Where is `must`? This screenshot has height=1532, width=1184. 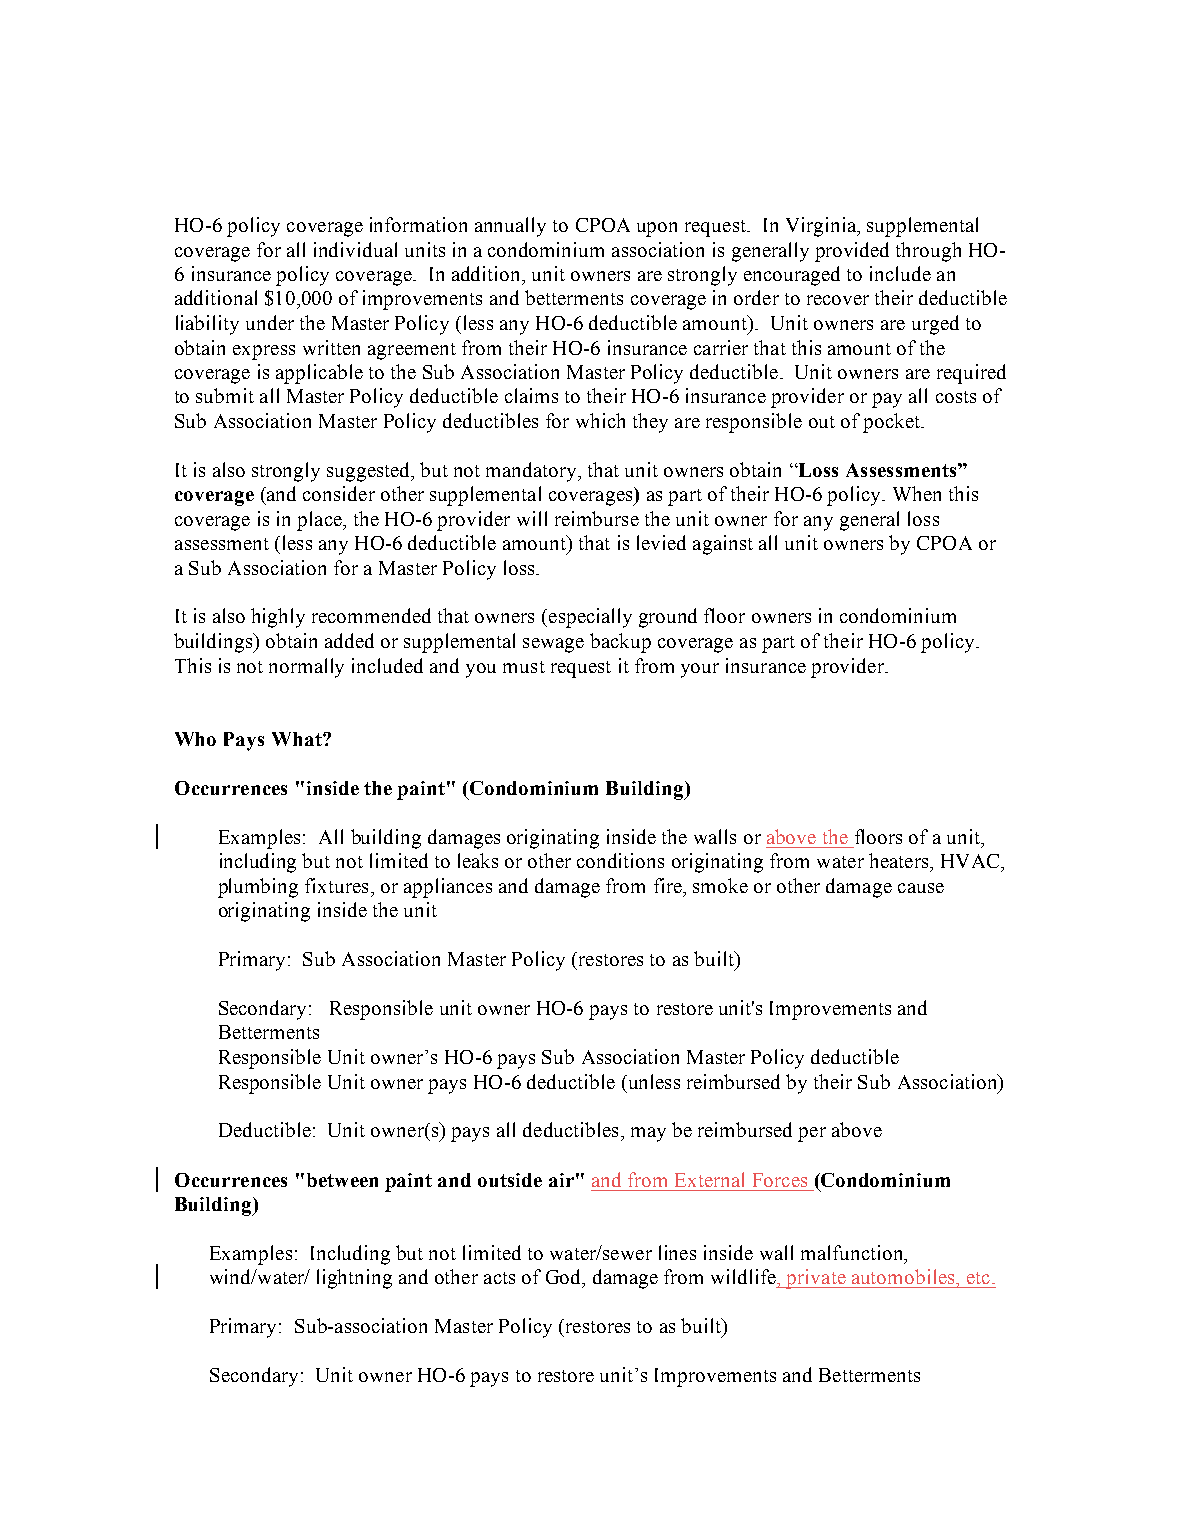 must is located at coordinates (524, 667).
